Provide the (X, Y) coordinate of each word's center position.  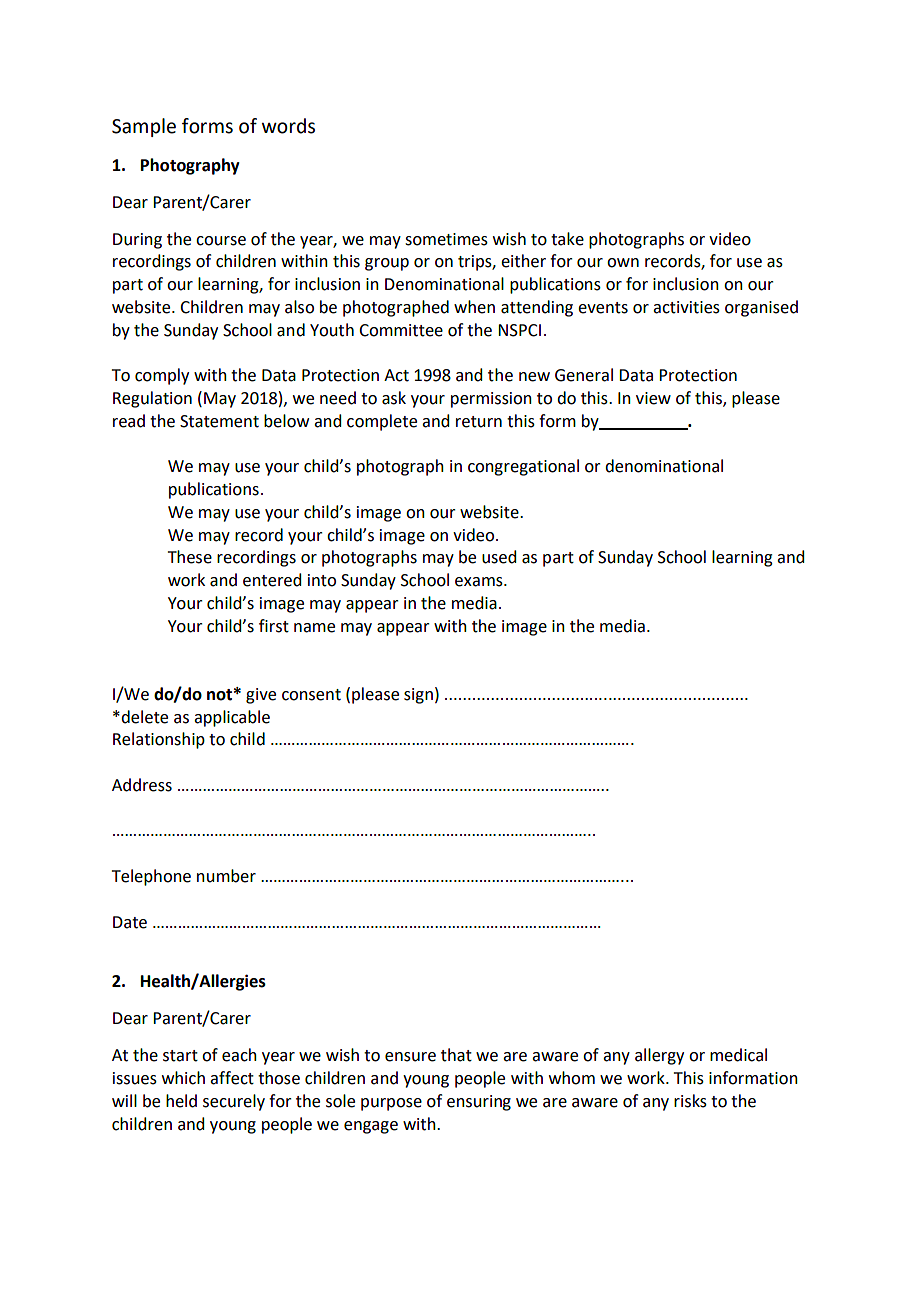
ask (394, 398)
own (623, 263)
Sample (144, 127)
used (499, 557)
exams (480, 582)
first (274, 626)
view (653, 398)
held (181, 1101)
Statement (219, 421)
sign (418, 696)
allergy (659, 1056)
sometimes (446, 239)
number (226, 876)
